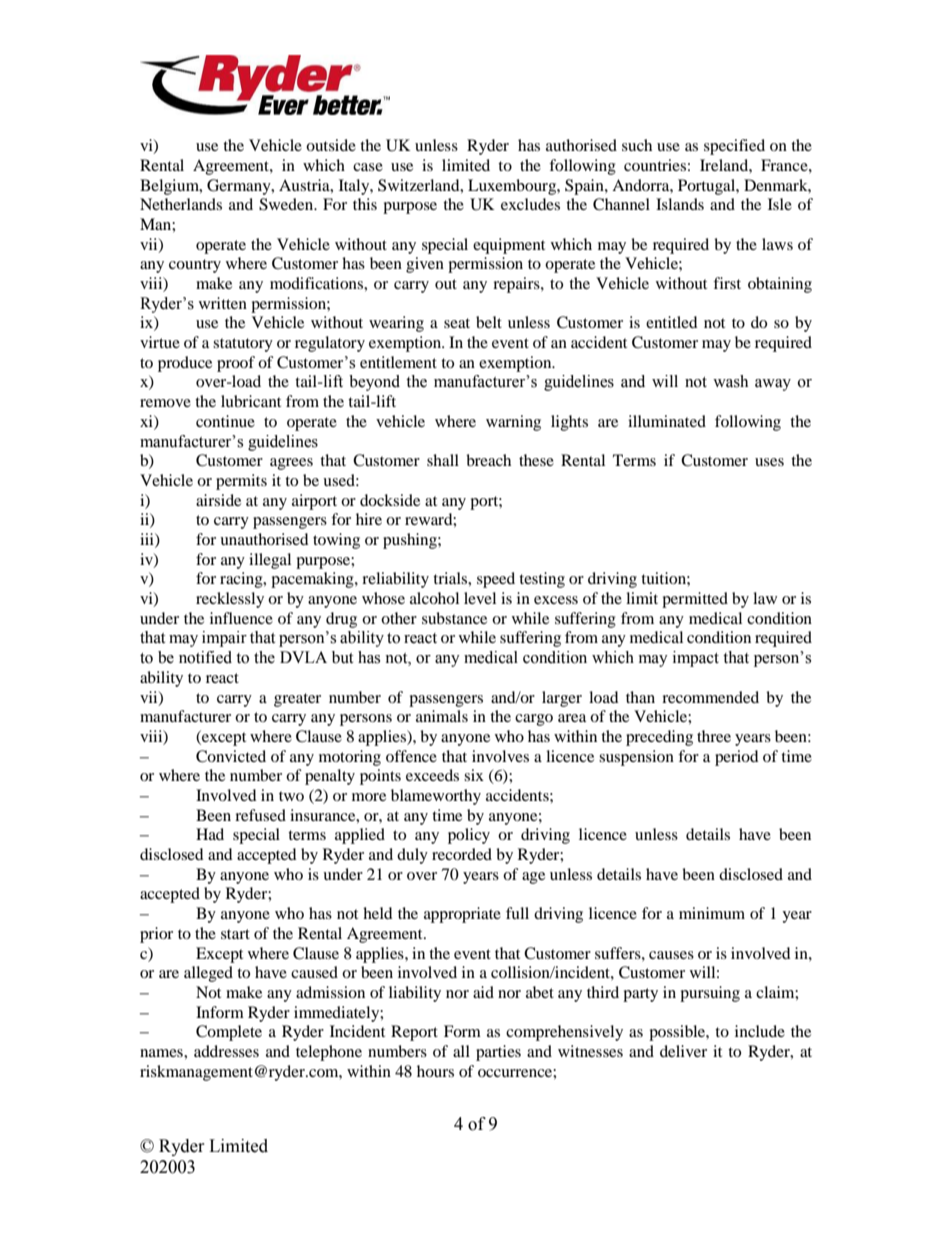 The width and height of the screenshot is (952, 1233). I want to click on specified, so click(734, 147).
